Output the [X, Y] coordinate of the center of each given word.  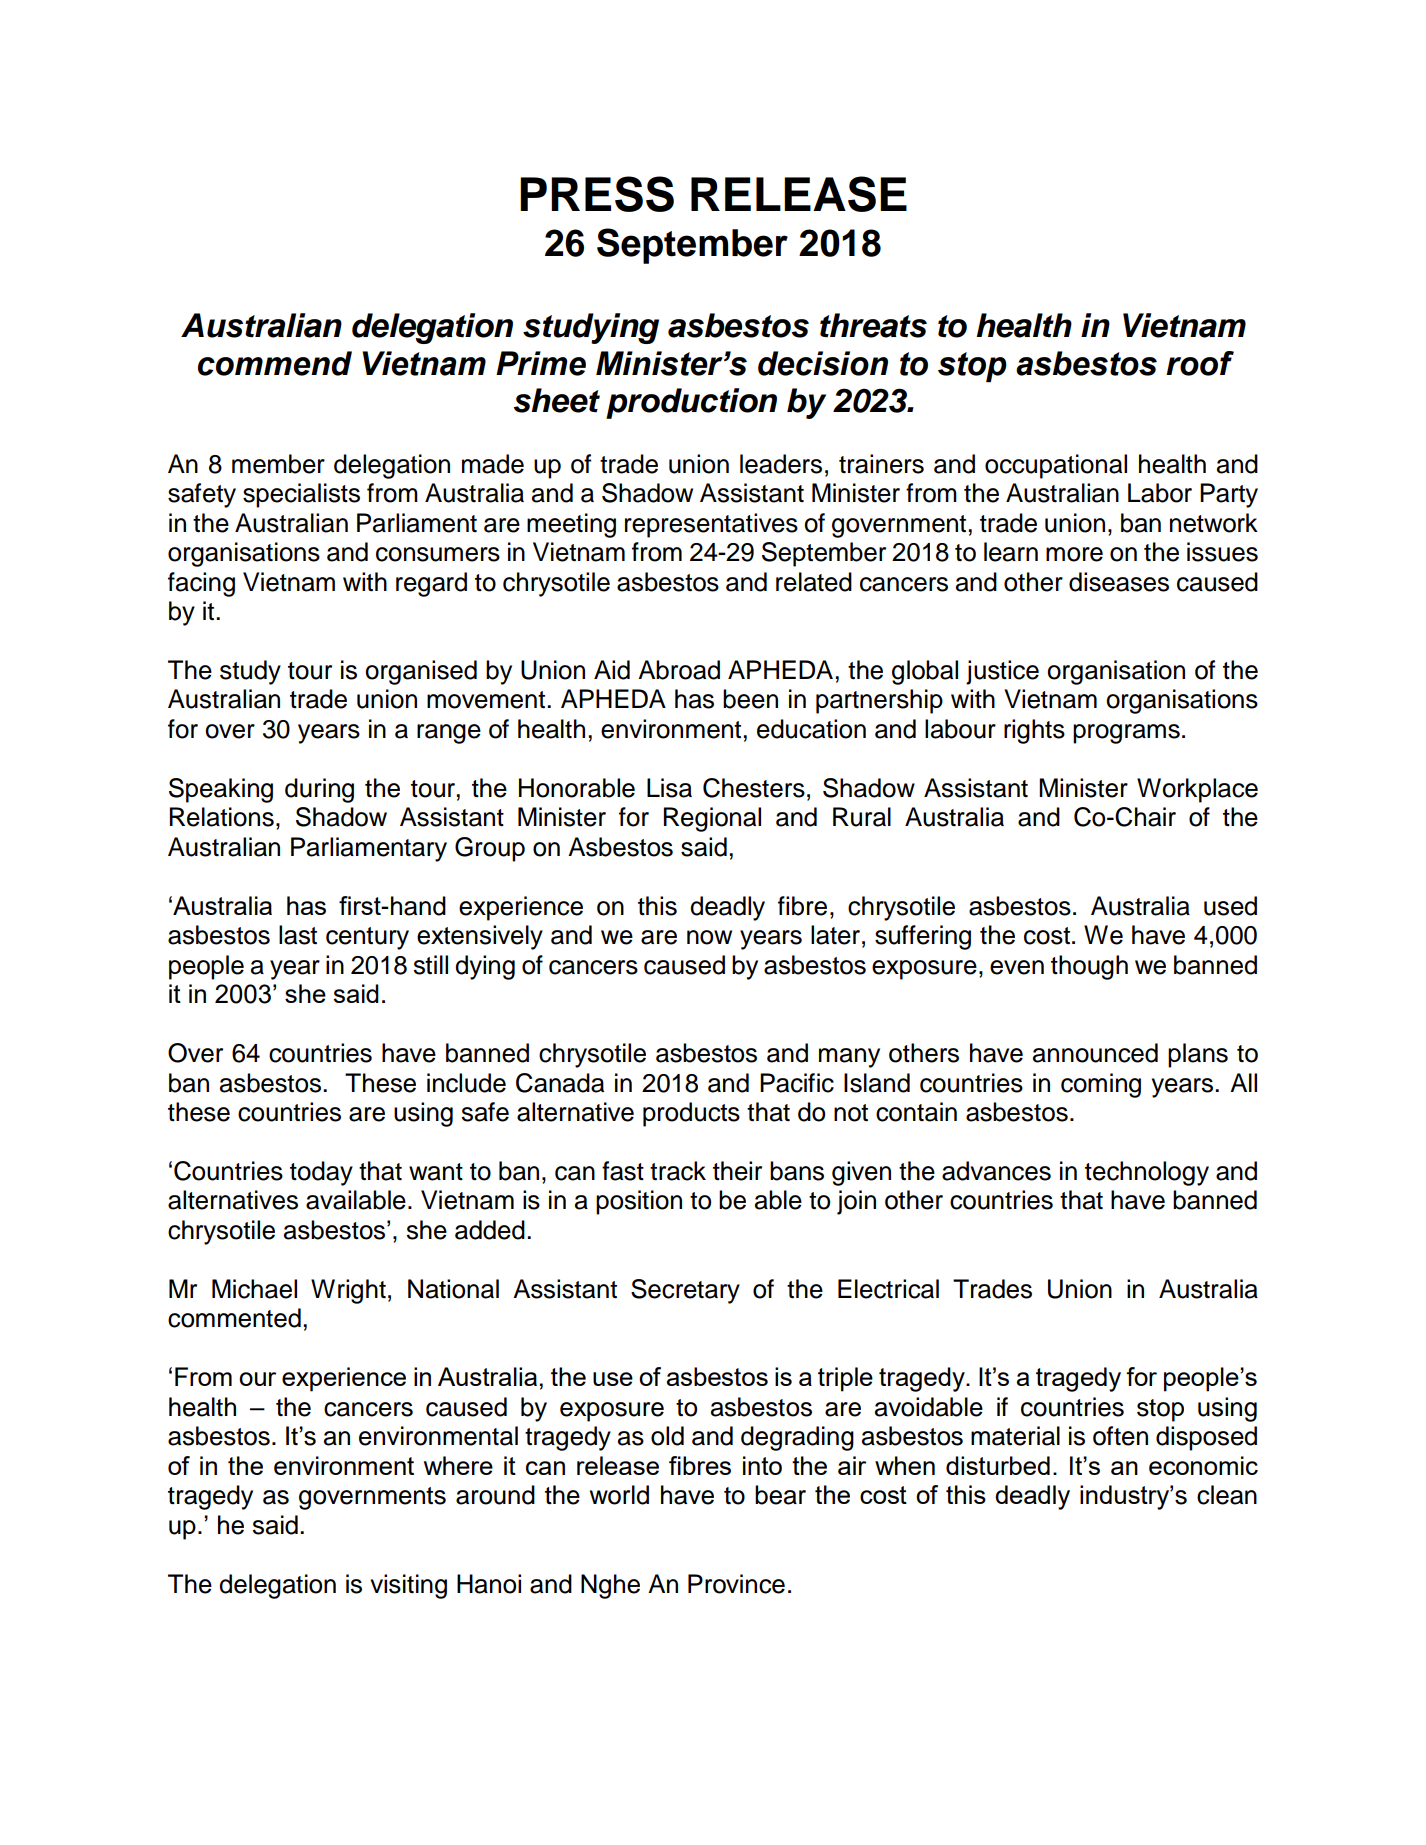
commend [275, 363]
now [709, 937]
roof [1200, 363]
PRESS [597, 194]
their [737, 1171]
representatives [711, 525]
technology [1147, 1173]
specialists [301, 495]
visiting [408, 1586]
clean [1227, 1495]
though [1089, 967]
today [321, 1173]
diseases [1119, 582]
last [298, 935]
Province [736, 1584]
